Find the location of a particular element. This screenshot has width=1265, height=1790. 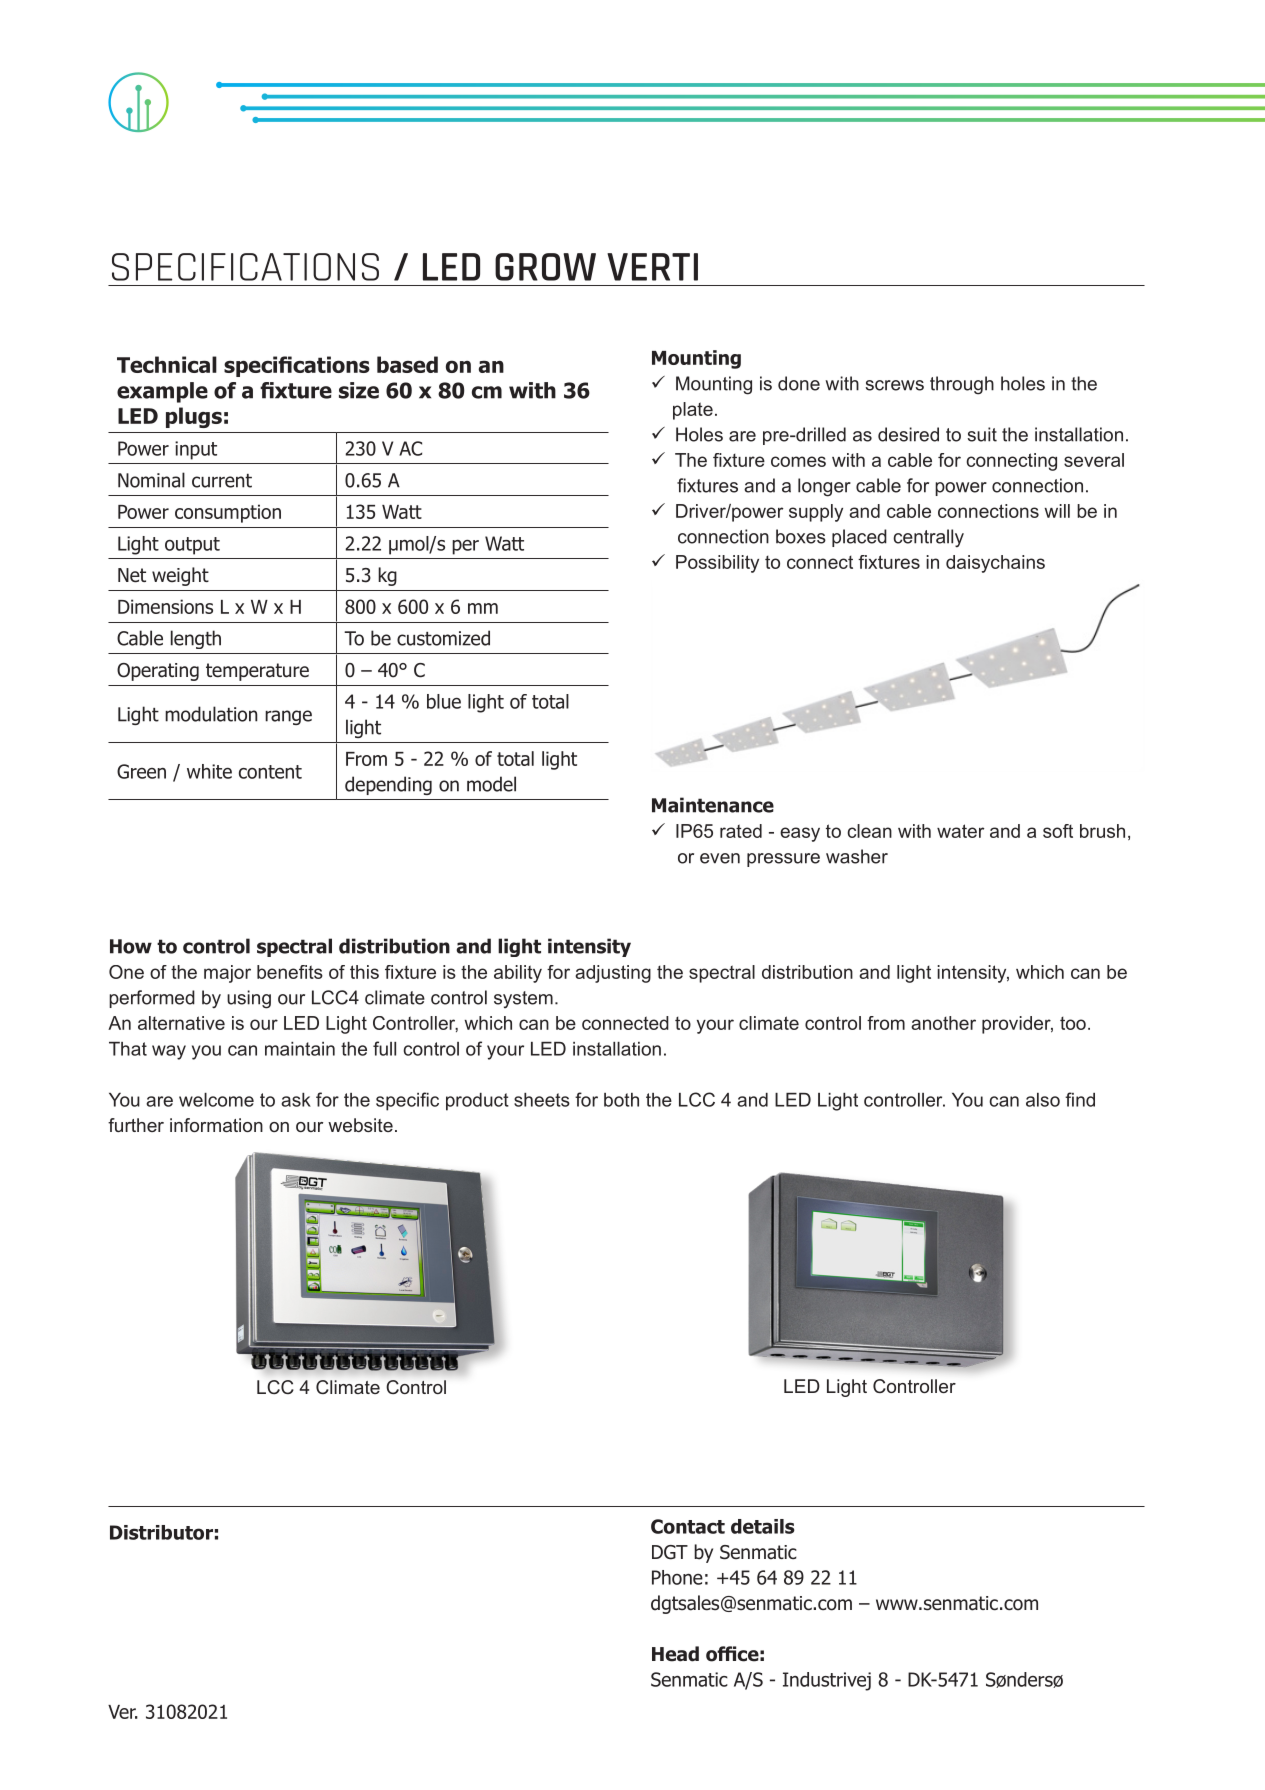

Phone is located at coordinates (677, 1577).
